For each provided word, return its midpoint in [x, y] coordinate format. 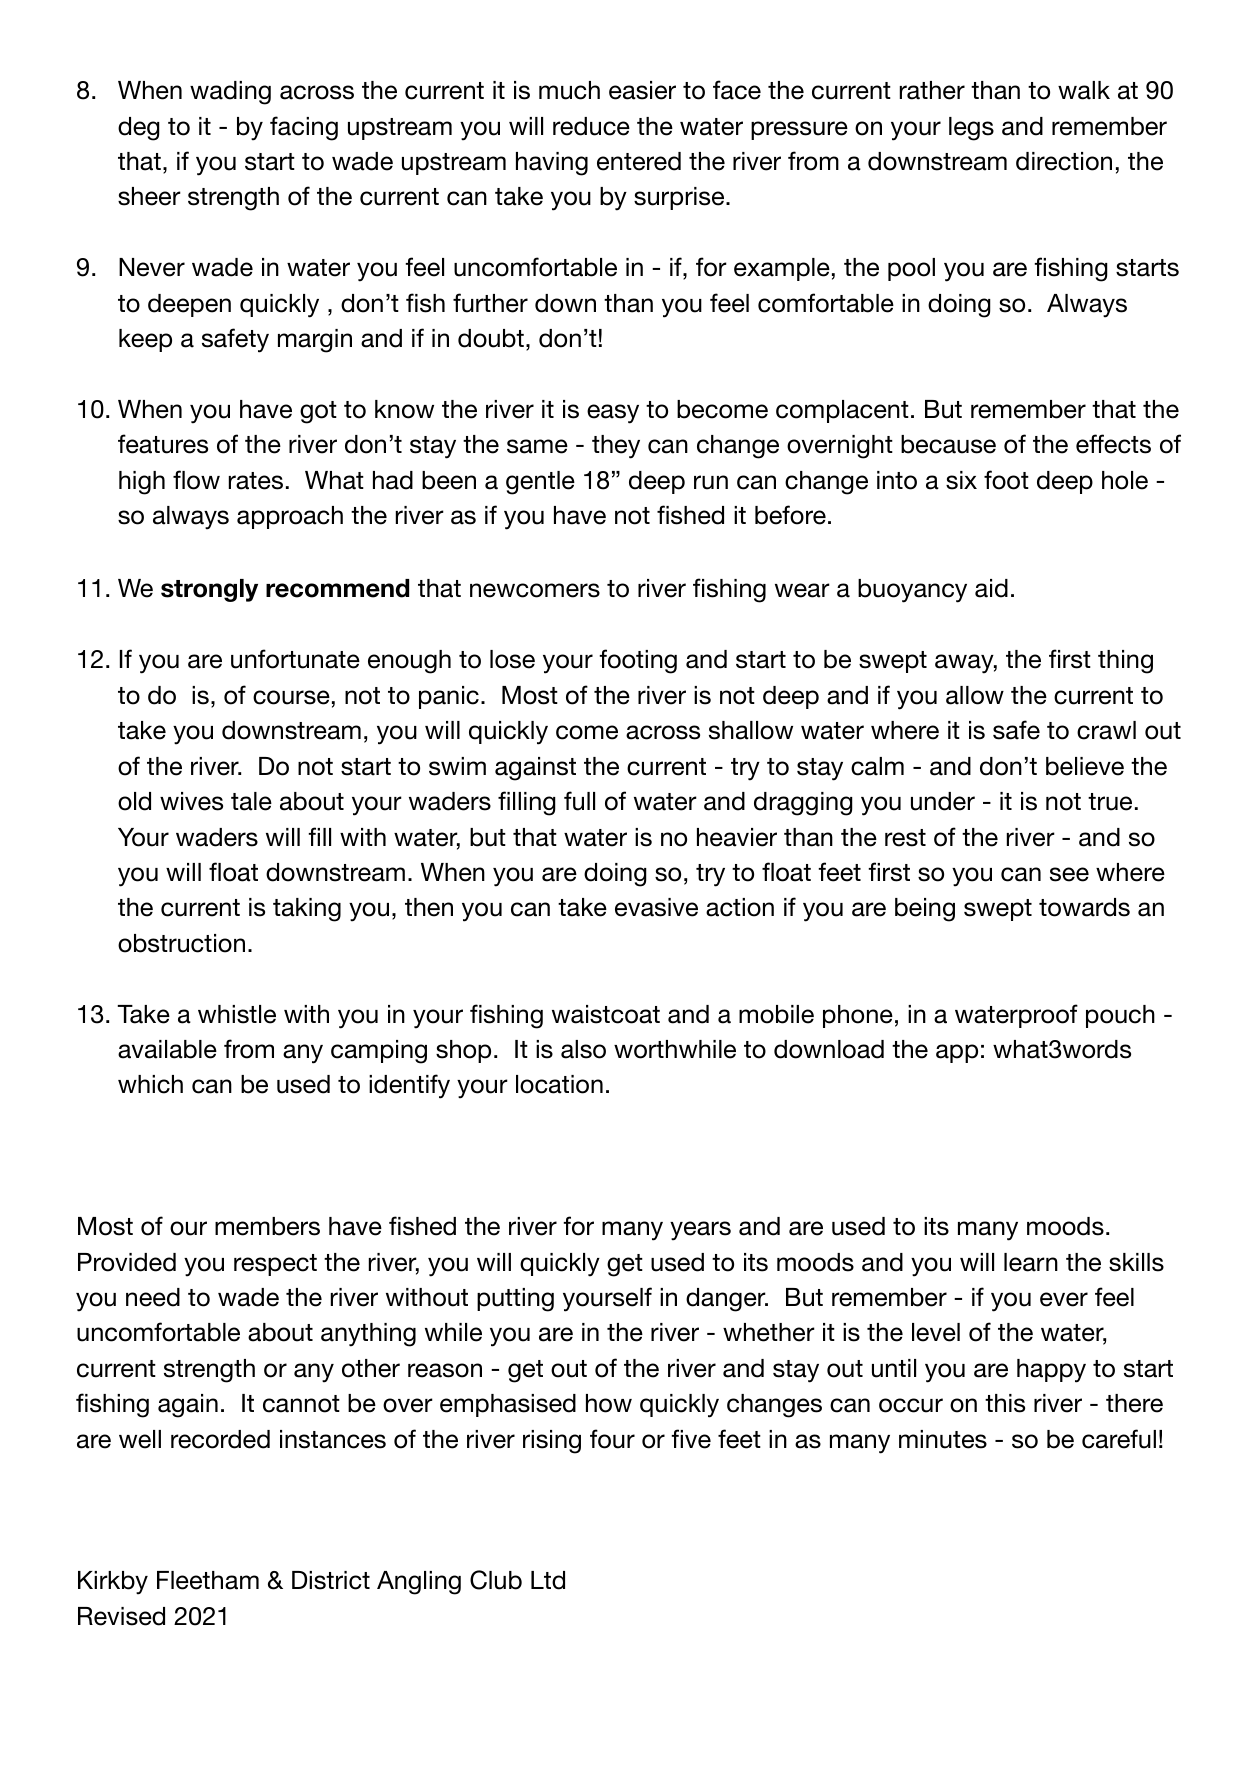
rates [256, 481]
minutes [943, 1439]
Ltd [548, 1580]
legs [971, 129]
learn [1031, 1262]
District [331, 1580]
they [616, 447]
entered [639, 161]
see [1069, 874]
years [700, 1231]
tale [251, 801]
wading [230, 93]
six [961, 480]
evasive [656, 907]
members [267, 1226]
